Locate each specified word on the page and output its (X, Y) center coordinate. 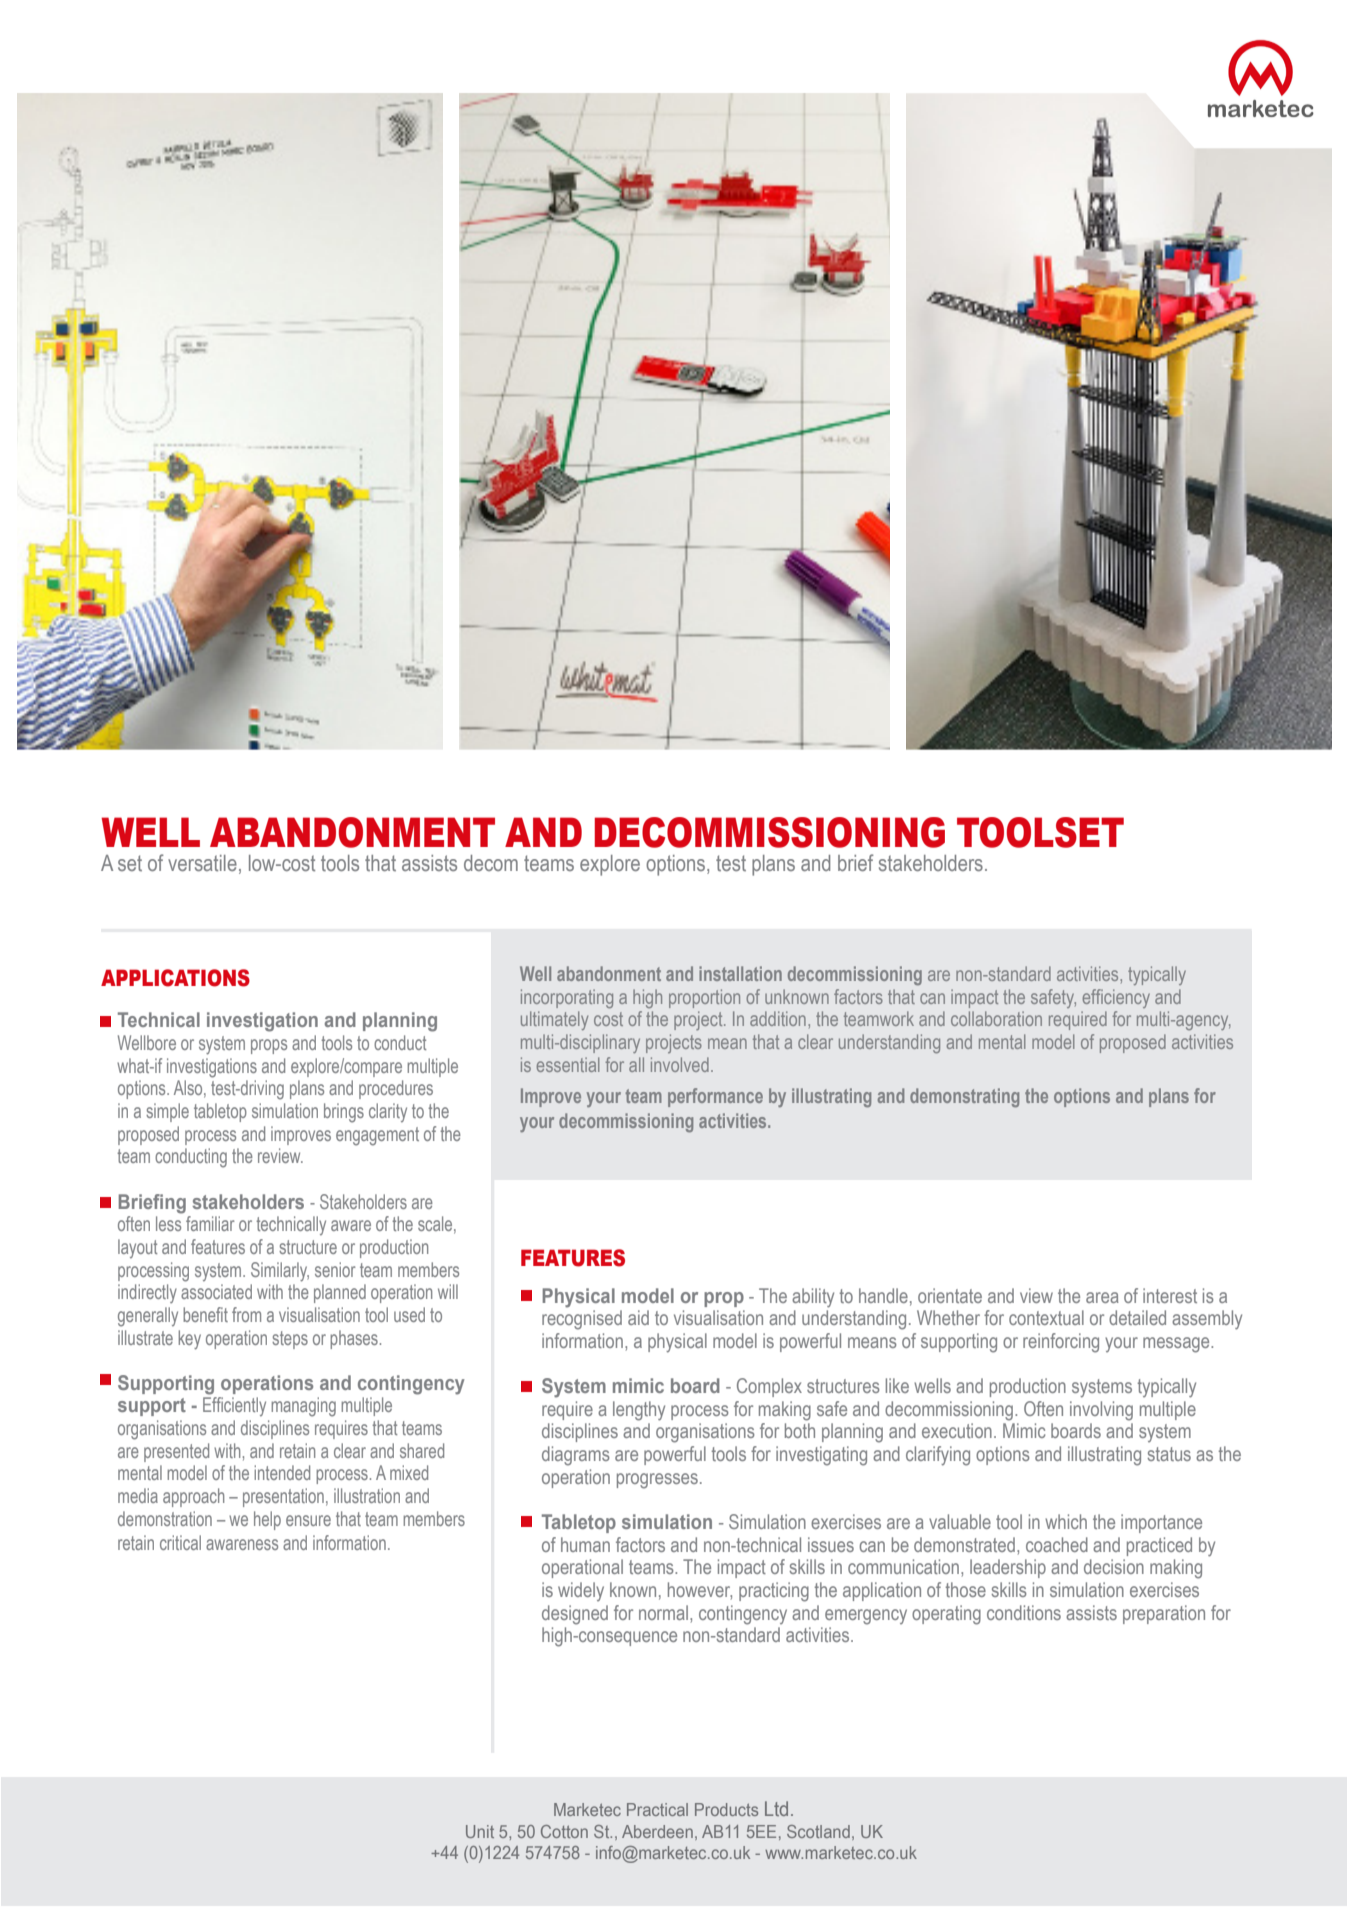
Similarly (280, 1272)
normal (663, 1612)
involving (1101, 1411)
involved (680, 1064)
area (1102, 1297)
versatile (202, 863)
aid (638, 1317)
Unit (480, 1831)
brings (344, 1113)
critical (180, 1542)
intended (282, 1472)
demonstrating (964, 1097)
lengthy (639, 1411)
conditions (1024, 1612)
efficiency (1116, 998)
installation (740, 973)
